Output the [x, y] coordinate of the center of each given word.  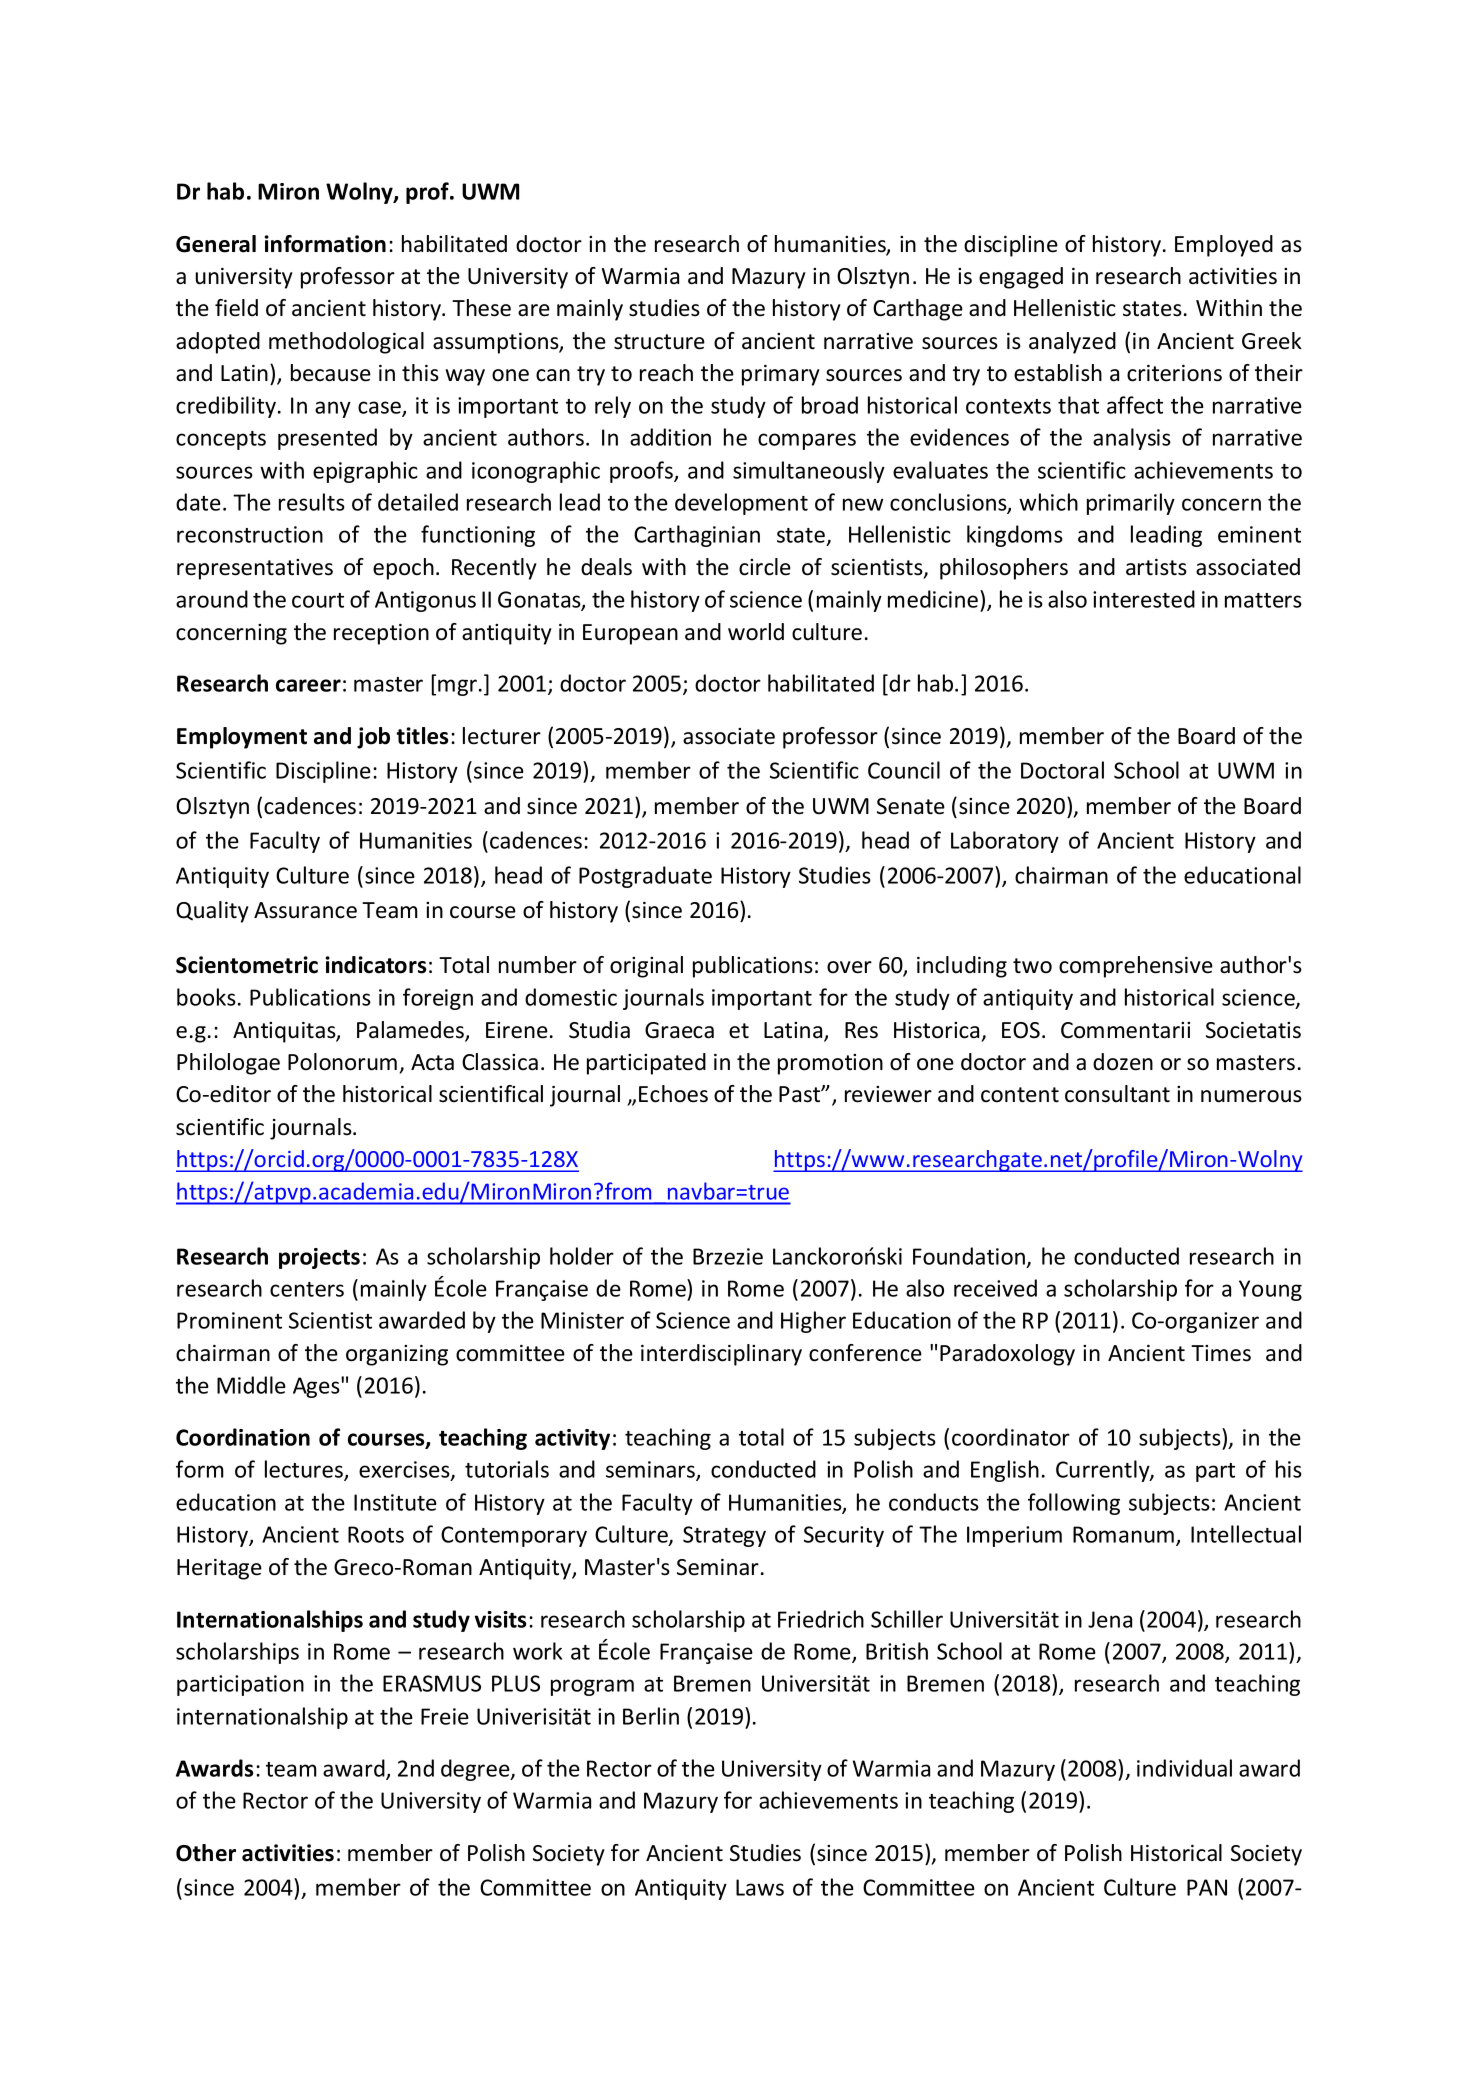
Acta [432, 1062]
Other [206, 1853]
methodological [346, 343]
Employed [1224, 246]
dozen [1123, 1062]
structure [659, 342]
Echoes [673, 1094]
